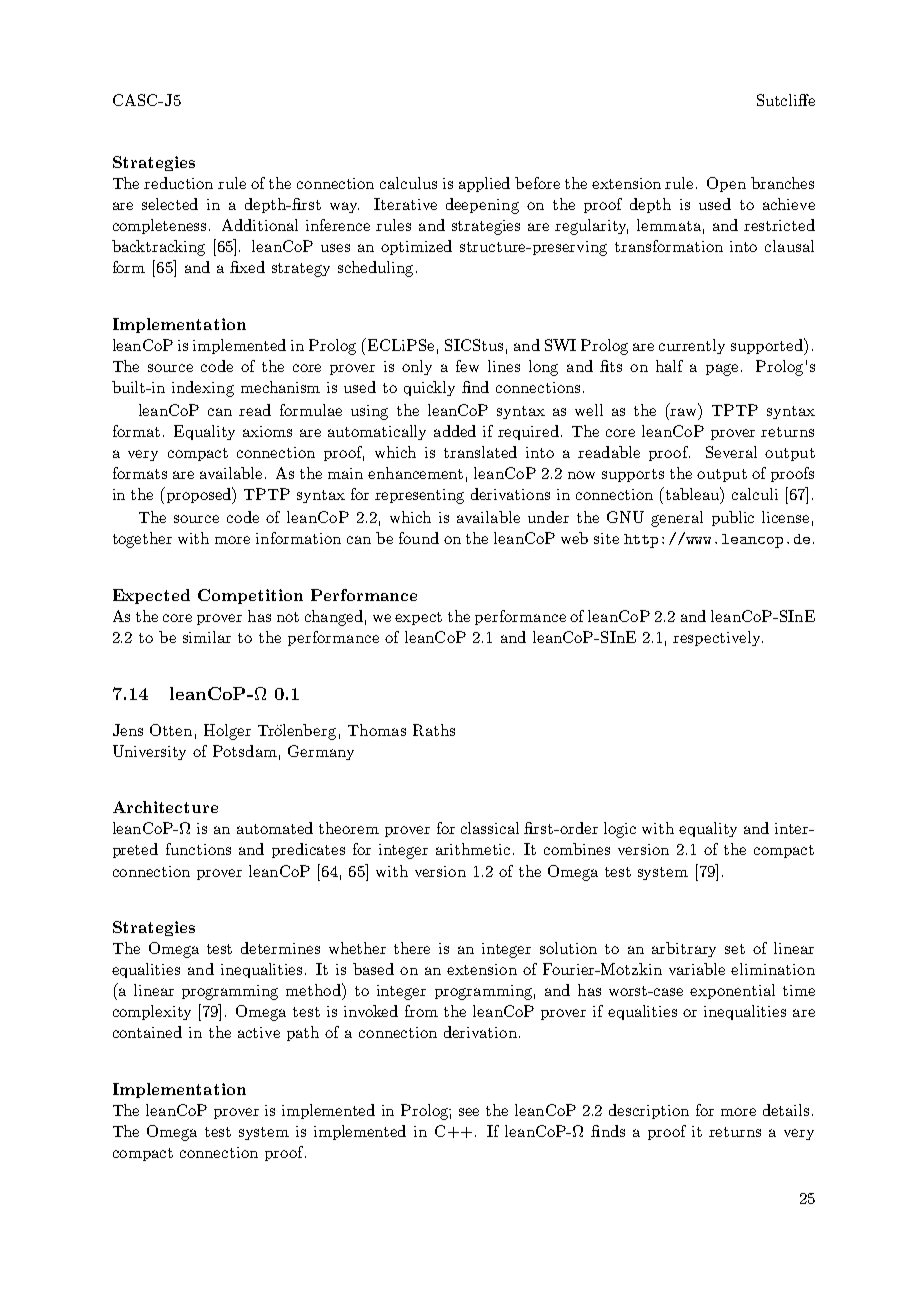 The image size is (924, 1308). What do you see at coordinates (484, 184) in the page?
I see `applied` at bounding box center [484, 184].
